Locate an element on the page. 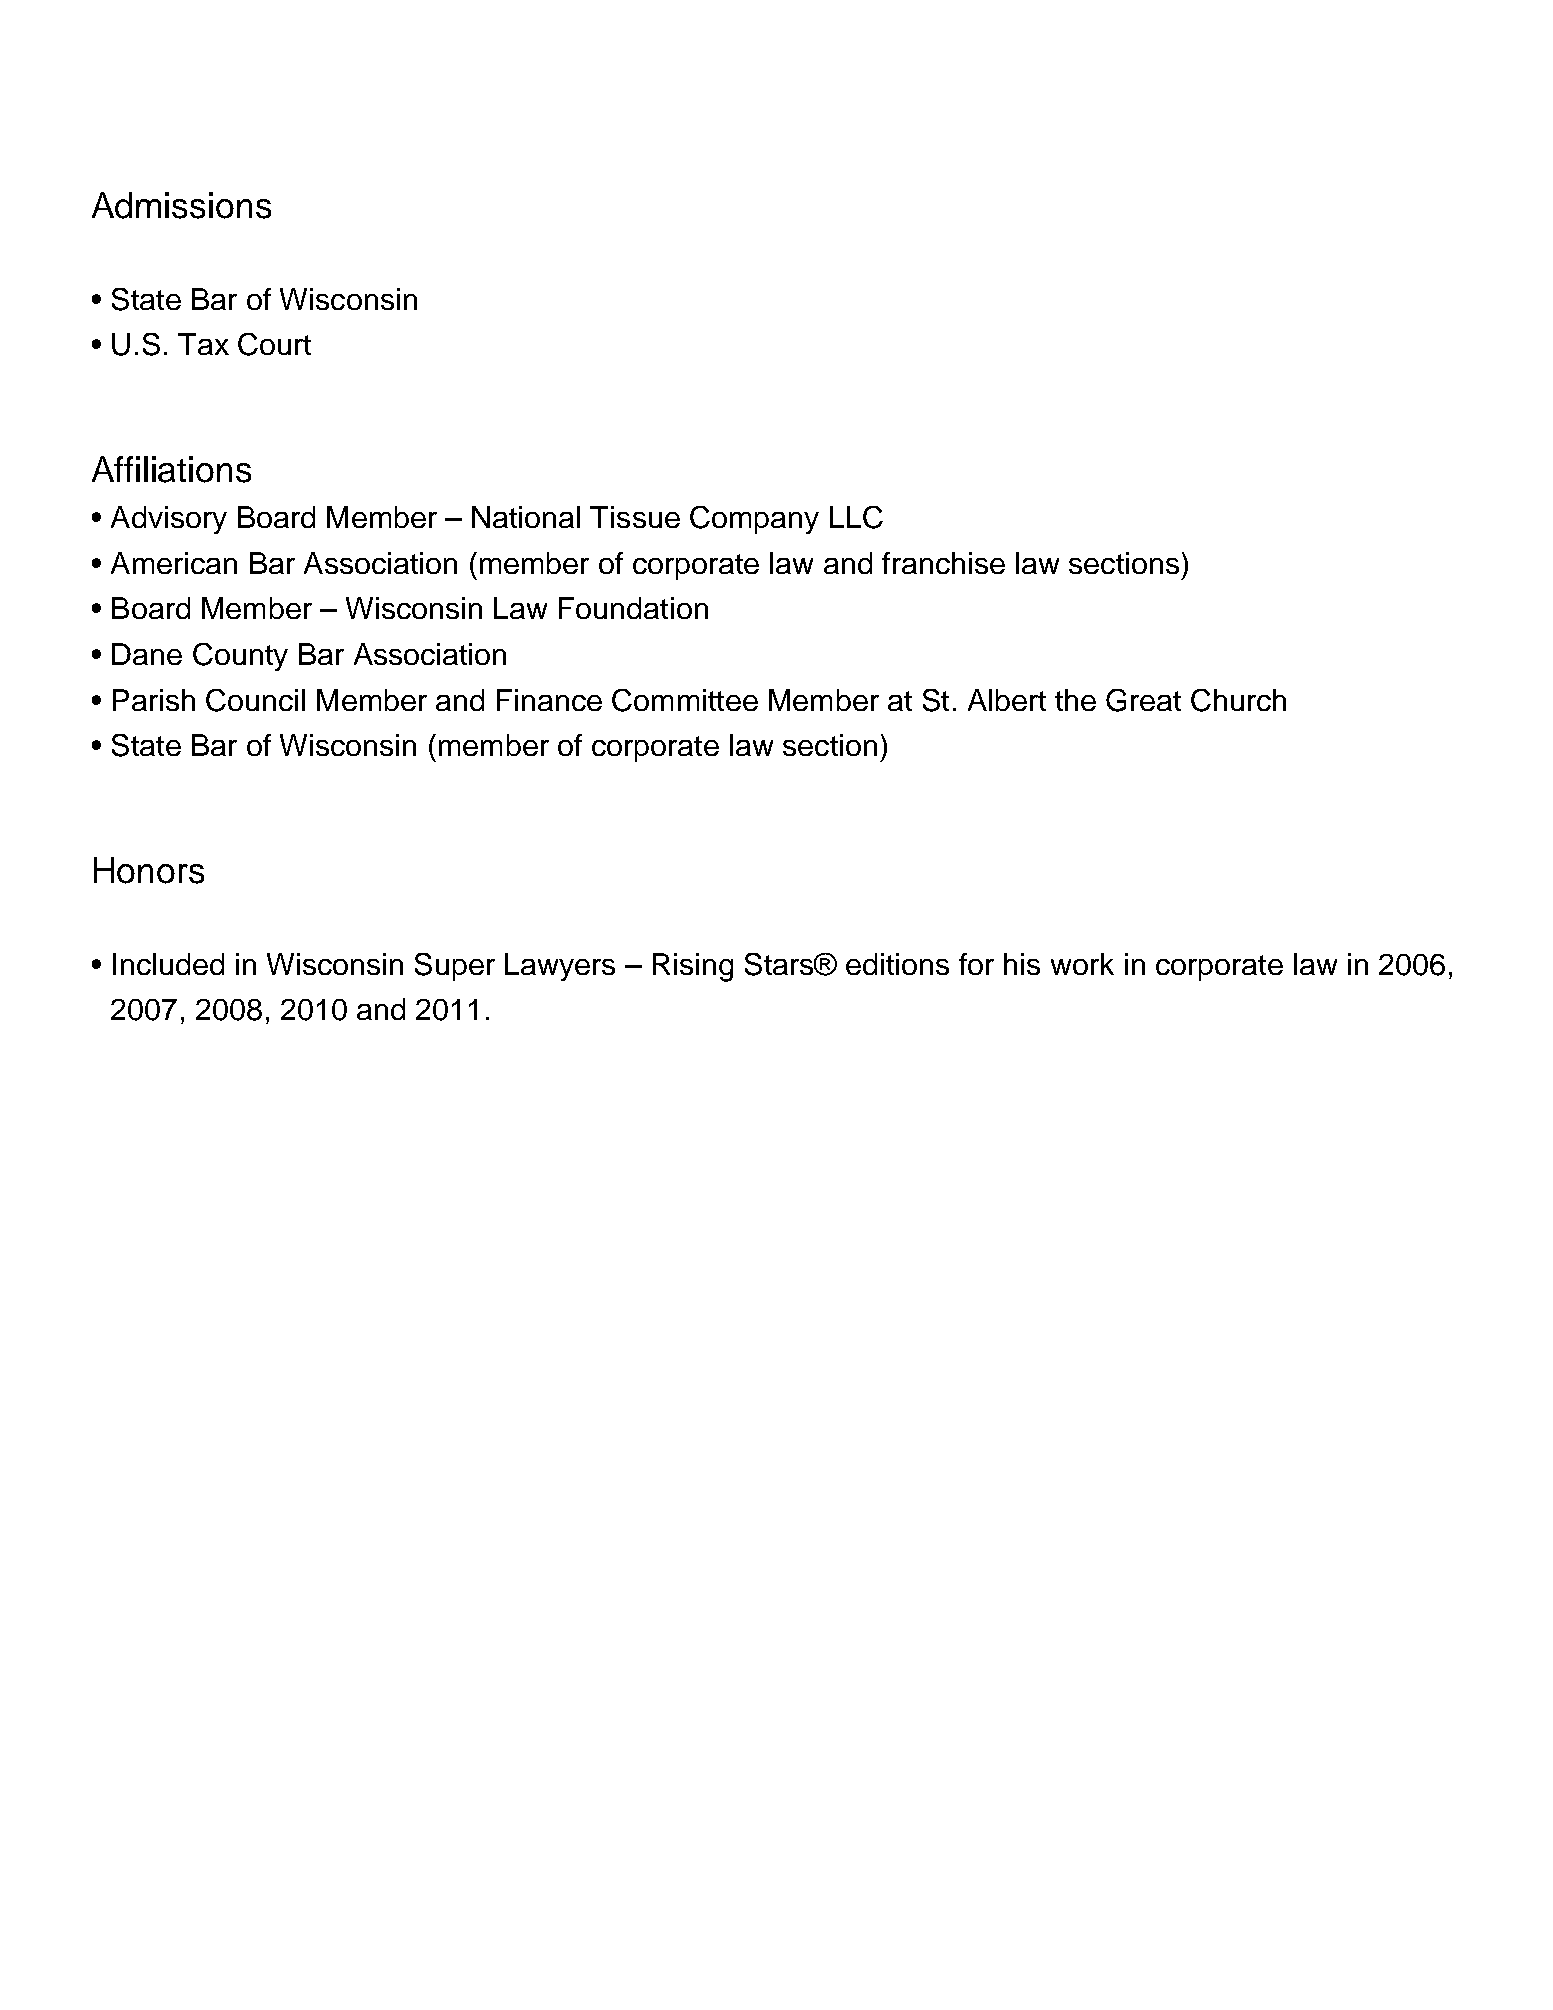 The image size is (1553, 2010). Court is located at coordinates (274, 344).
